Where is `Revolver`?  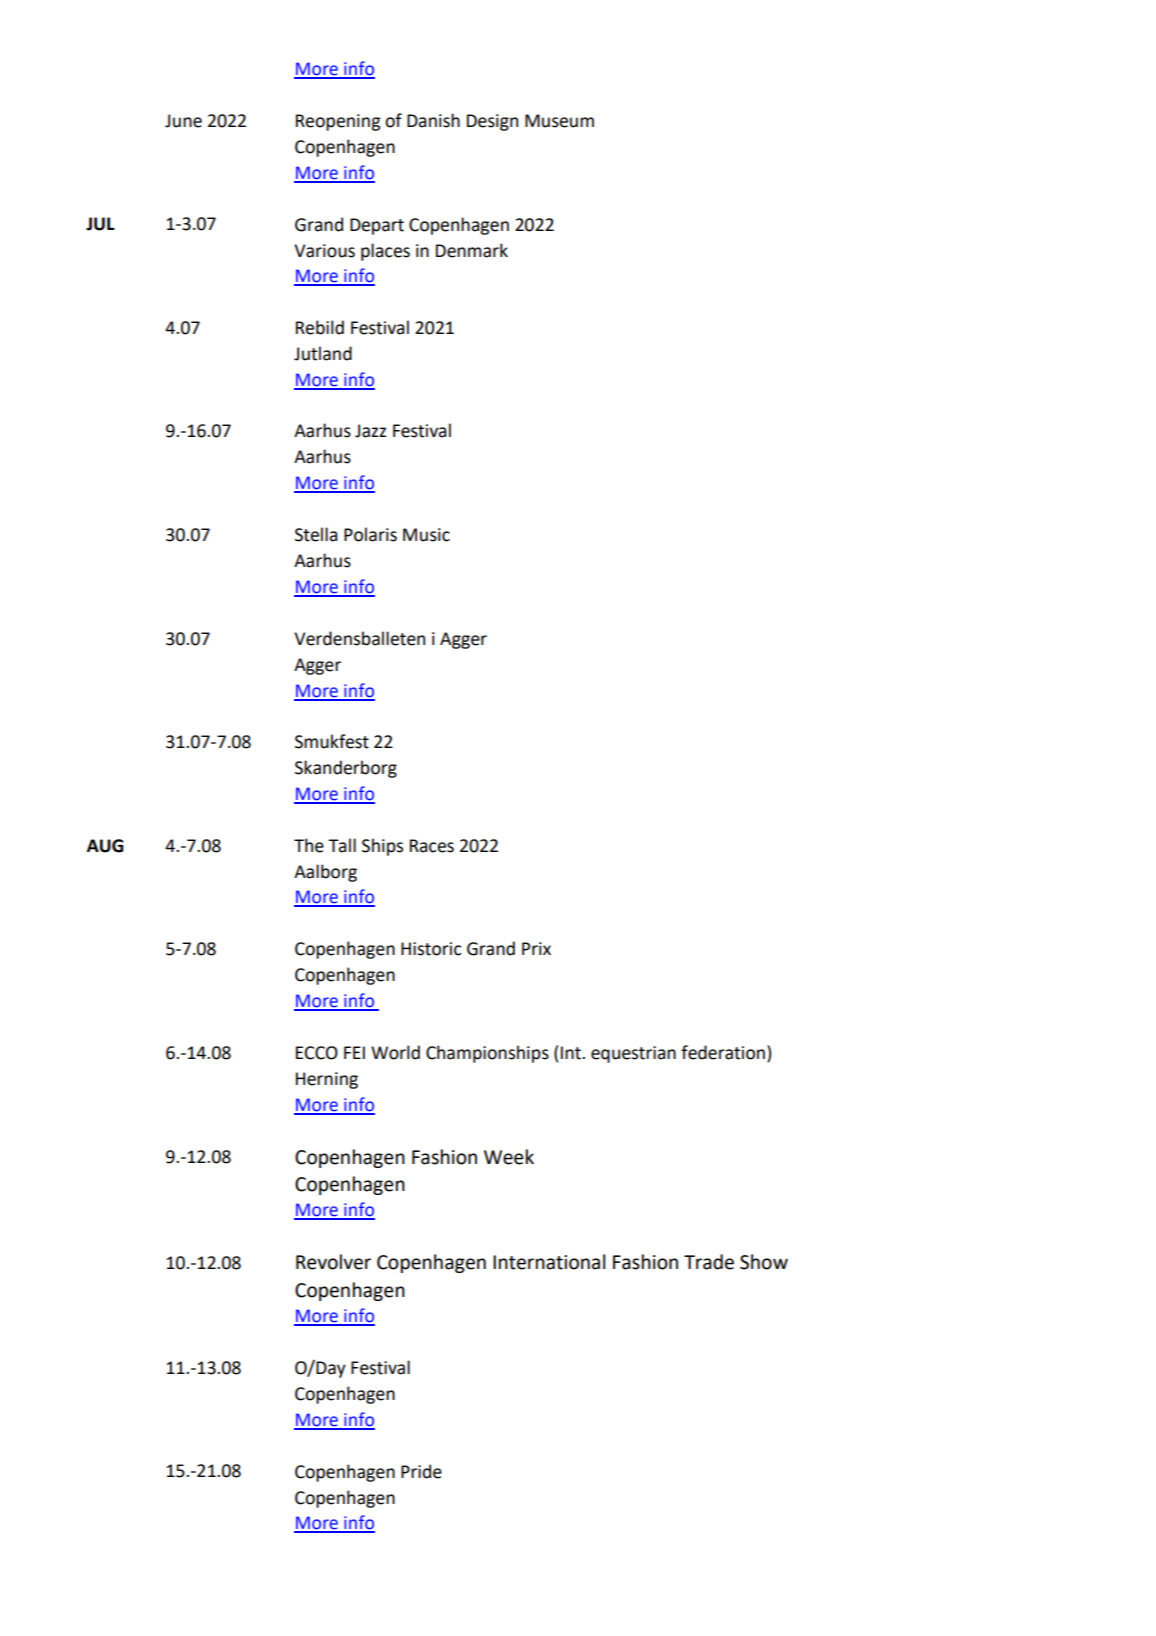 Revolver is located at coordinates (333, 1262).
